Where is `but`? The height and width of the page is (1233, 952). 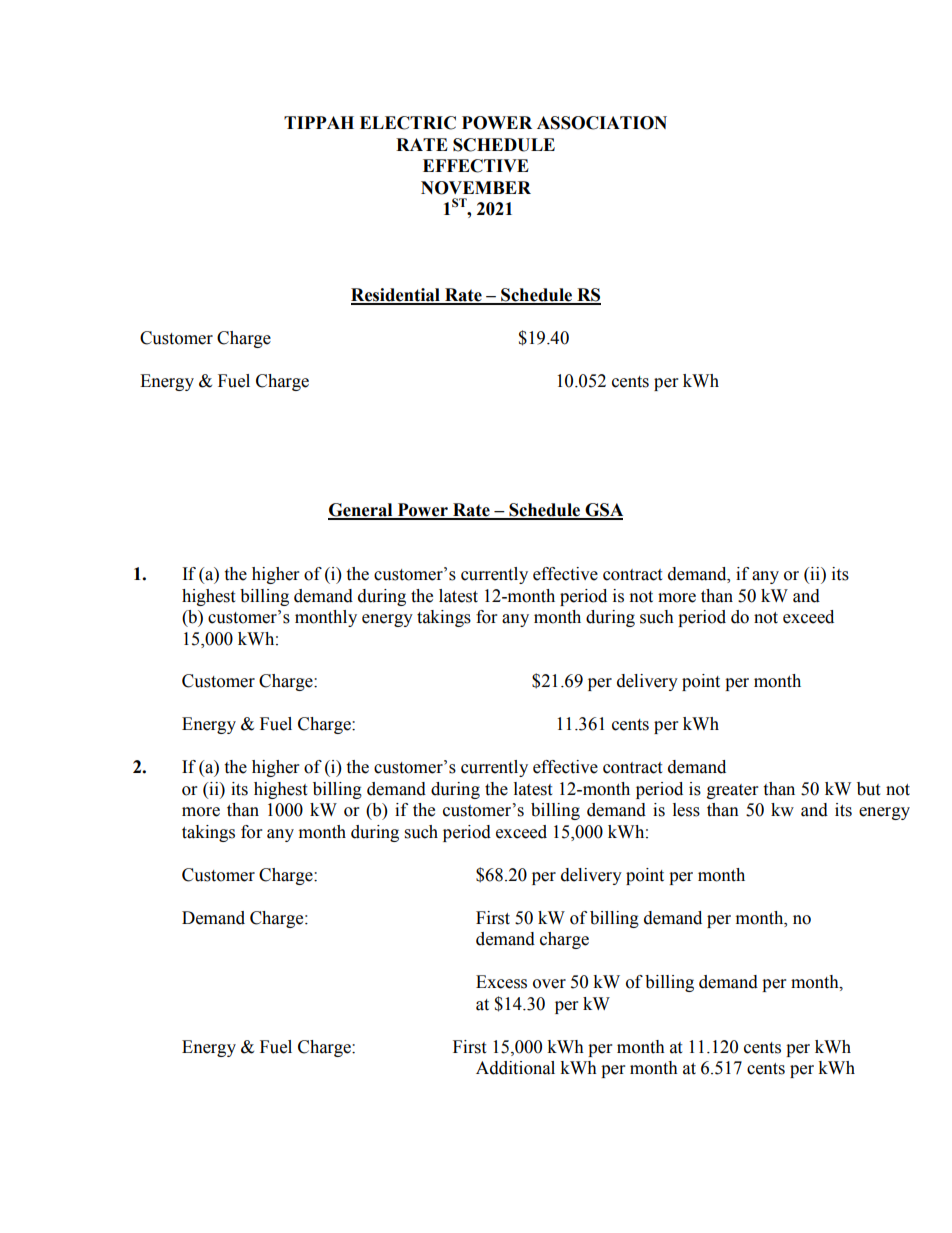
but is located at coordinates (868, 789).
